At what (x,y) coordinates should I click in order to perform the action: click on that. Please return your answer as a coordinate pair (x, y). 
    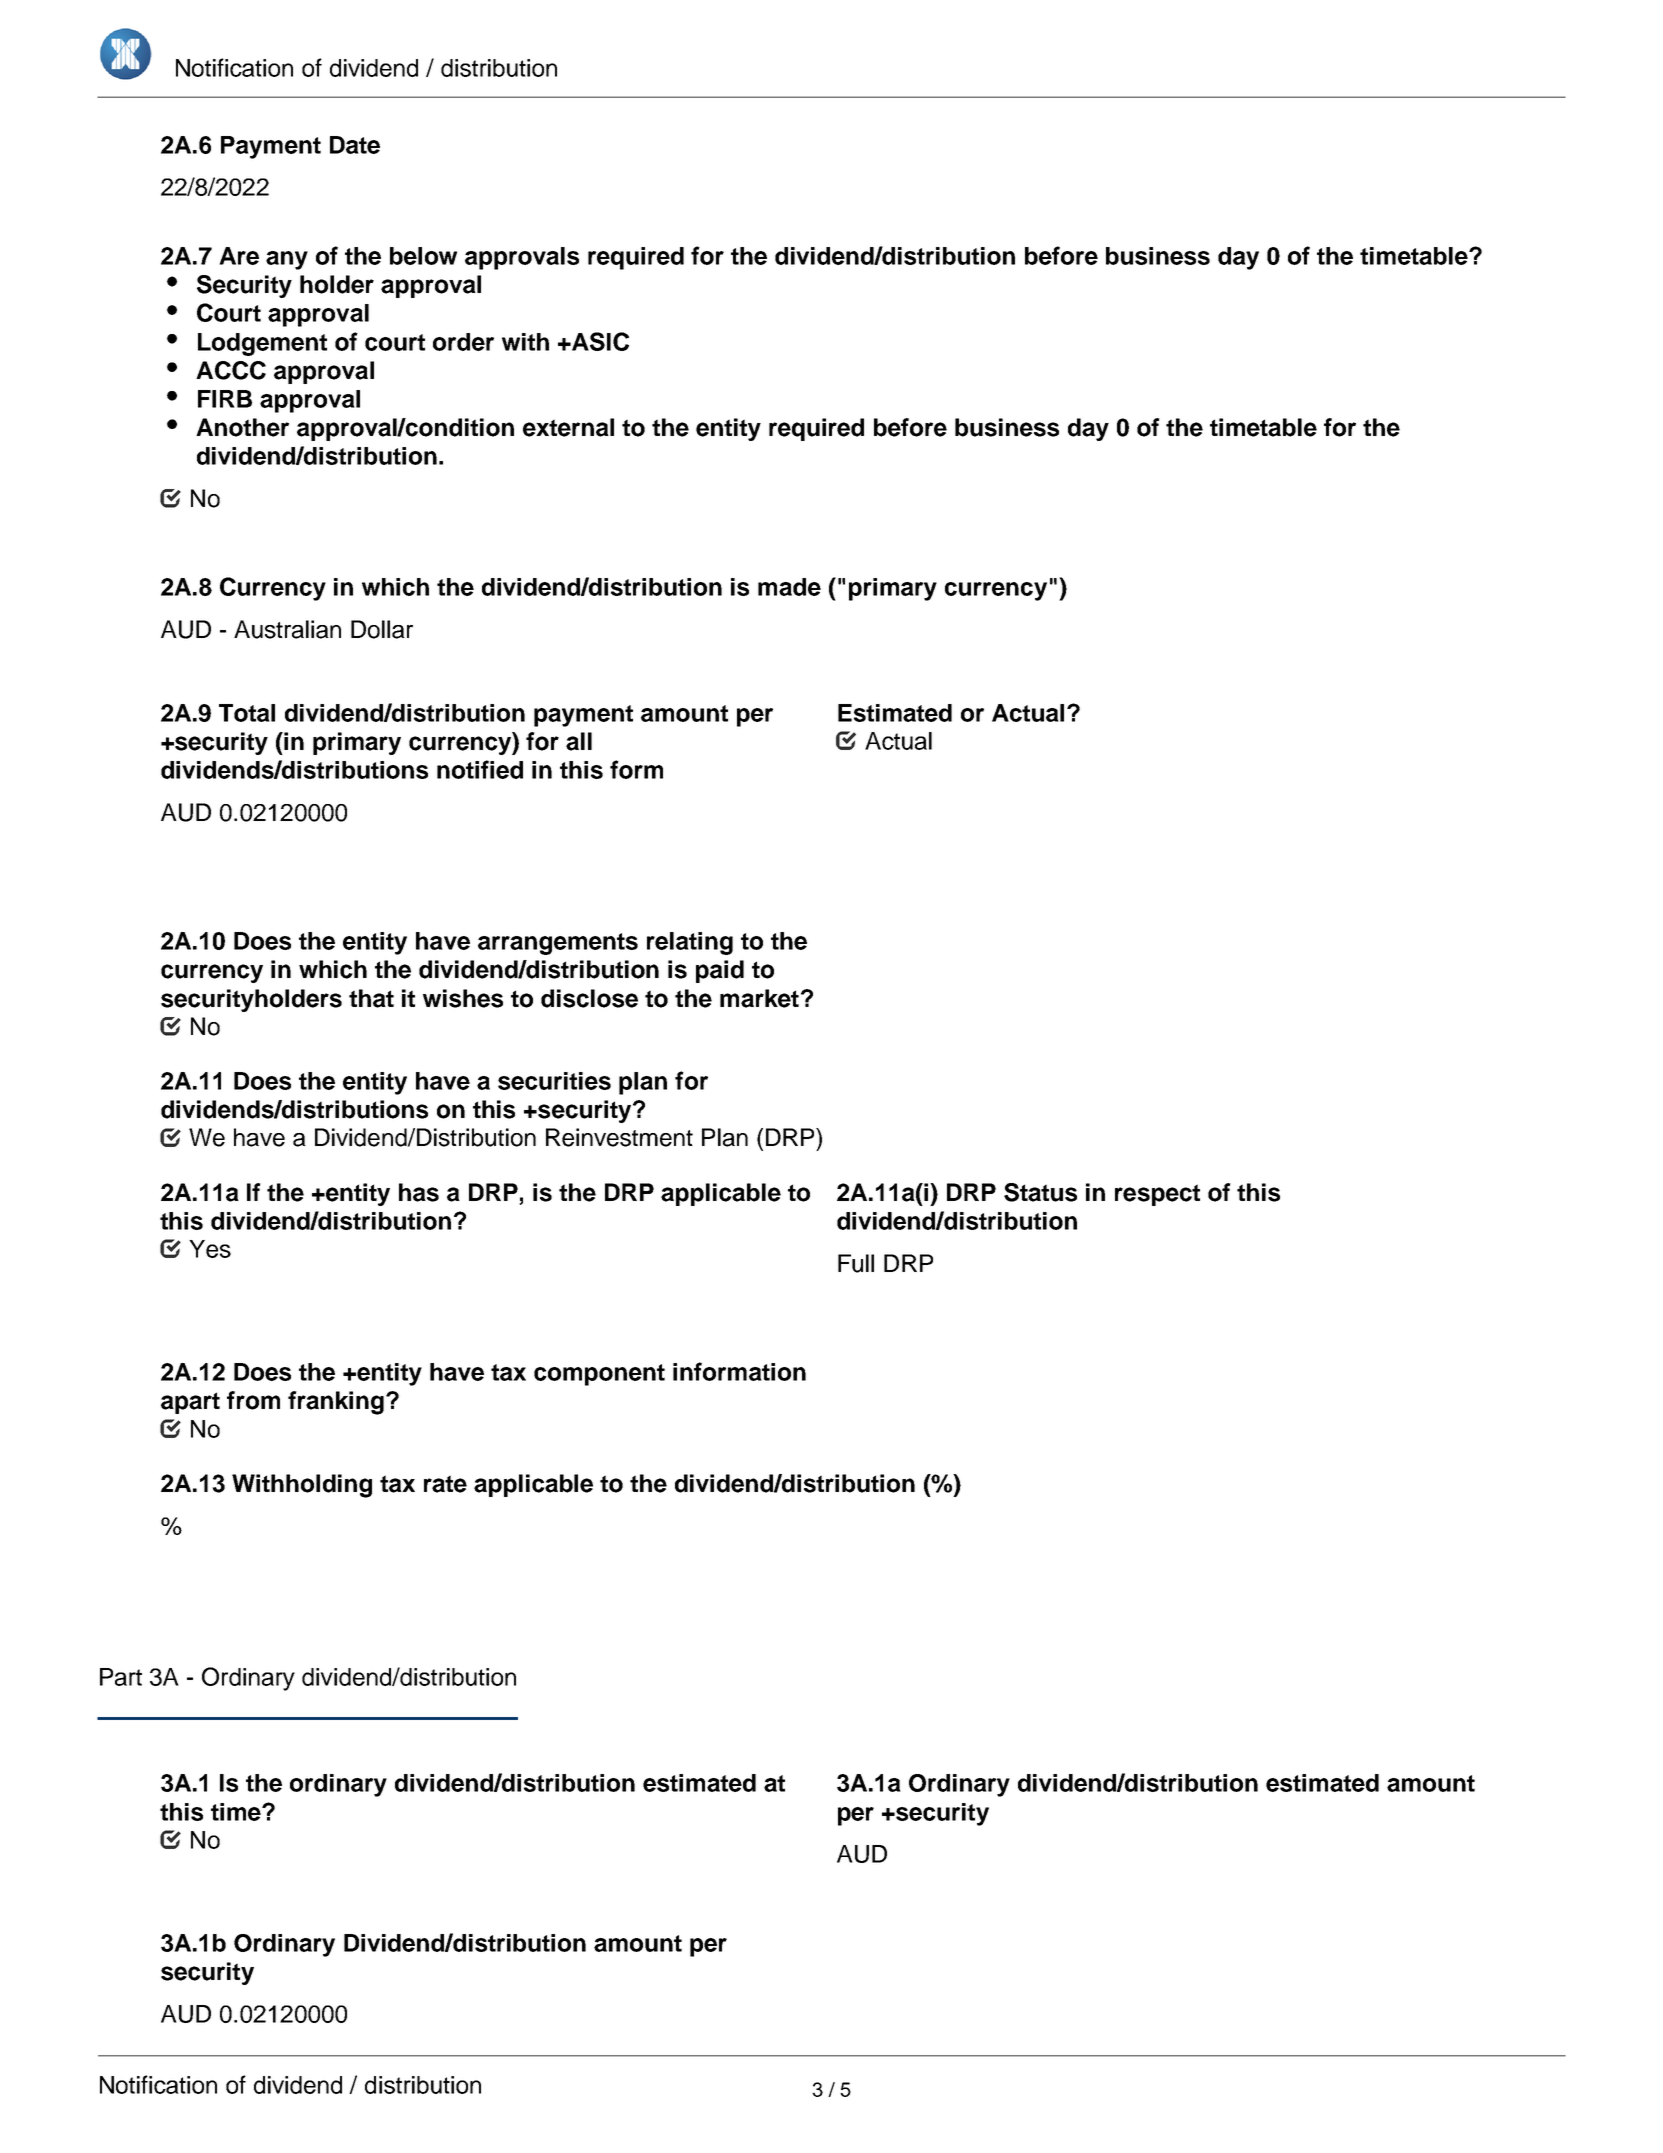
    Looking at the image, I should click on (371, 998).
